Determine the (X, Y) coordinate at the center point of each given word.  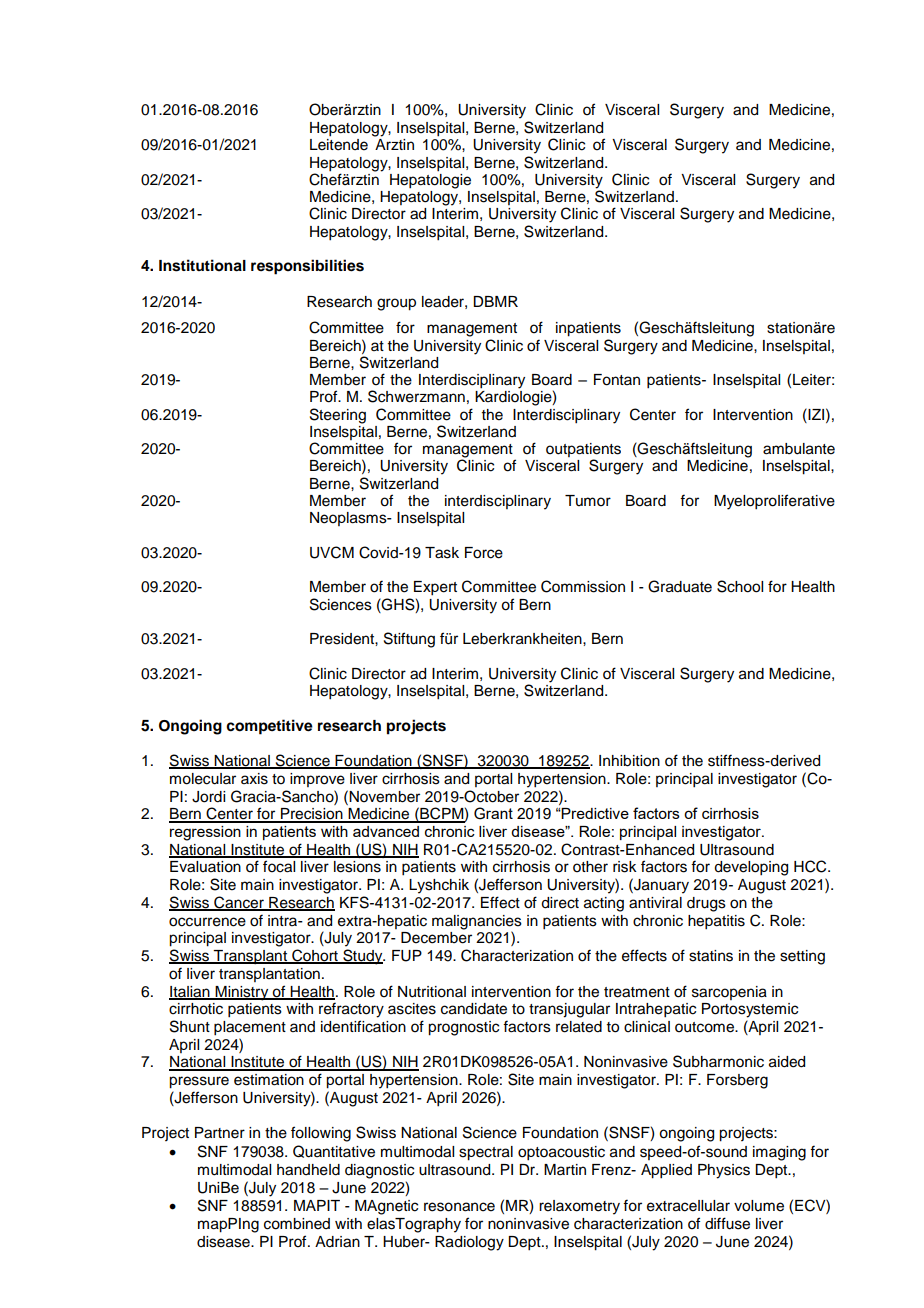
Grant (493, 813)
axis (254, 779)
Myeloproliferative (774, 502)
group (396, 304)
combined (297, 1224)
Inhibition (629, 761)
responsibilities (307, 267)
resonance (459, 1207)
